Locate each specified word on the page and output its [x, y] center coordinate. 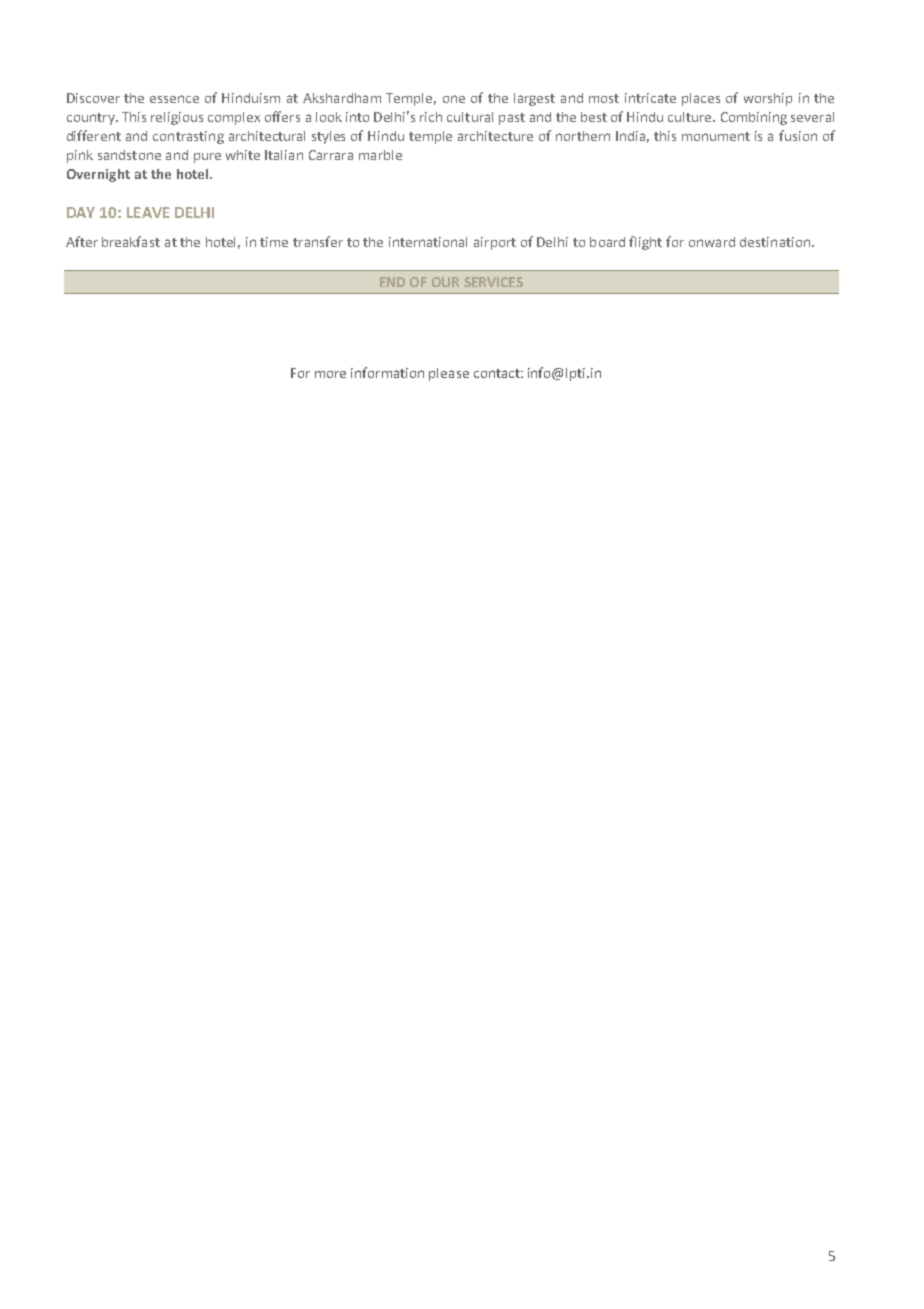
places [701, 99]
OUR [445, 282]
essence [174, 99]
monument [716, 136]
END [392, 282]
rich [431, 117]
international [428, 242]
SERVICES [493, 282]
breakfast [131, 241]
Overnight [98, 175]
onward [712, 242]
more [330, 374]
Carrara [331, 155]
